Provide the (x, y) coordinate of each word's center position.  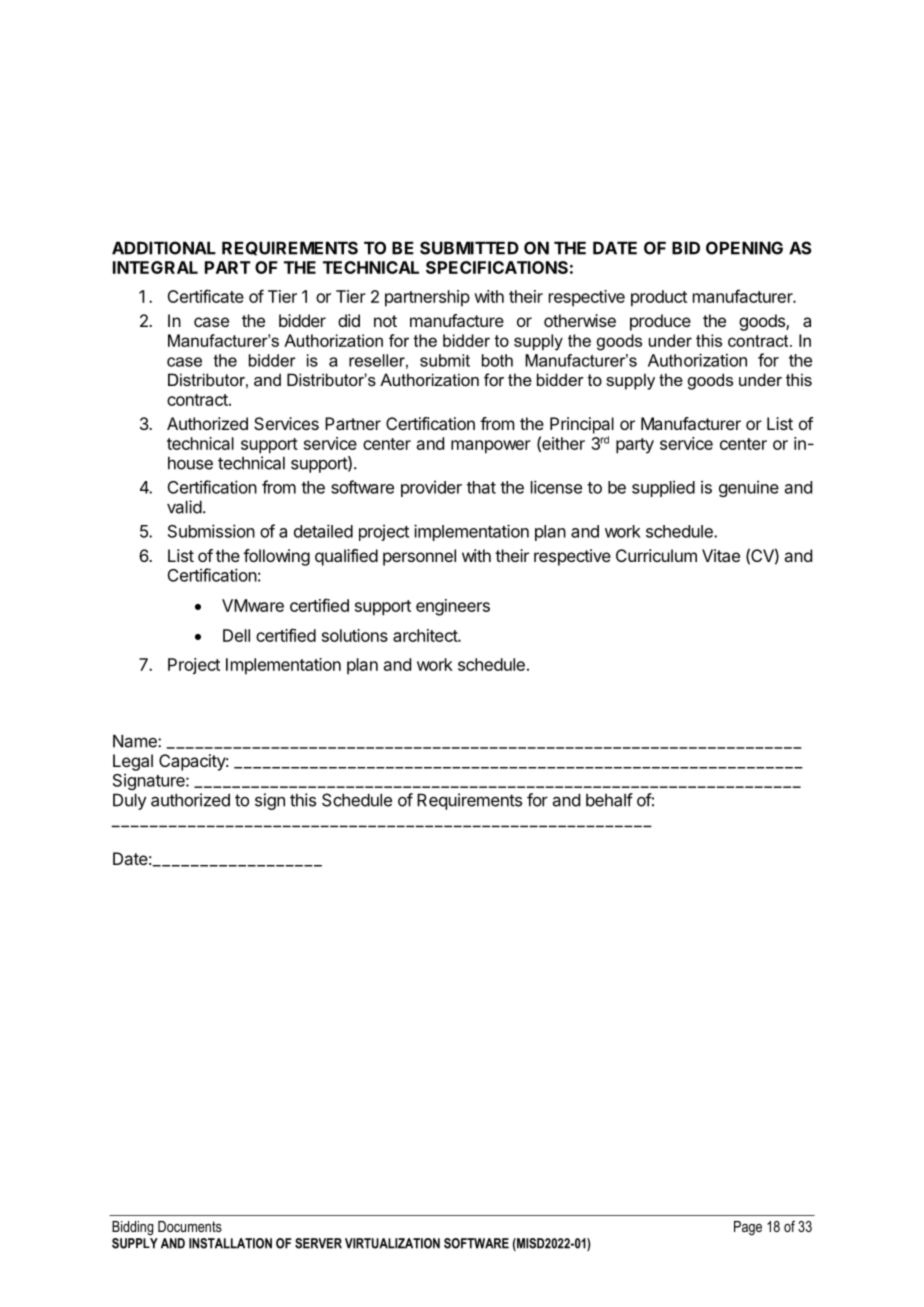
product (659, 298)
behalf (609, 800)
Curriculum (656, 555)
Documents (190, 1226)
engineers (453, 607)
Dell (236, 635)
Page (748, 1228)
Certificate (205, 296)
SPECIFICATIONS (497, 267)
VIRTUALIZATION (392, 1243)
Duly (129, 801)
